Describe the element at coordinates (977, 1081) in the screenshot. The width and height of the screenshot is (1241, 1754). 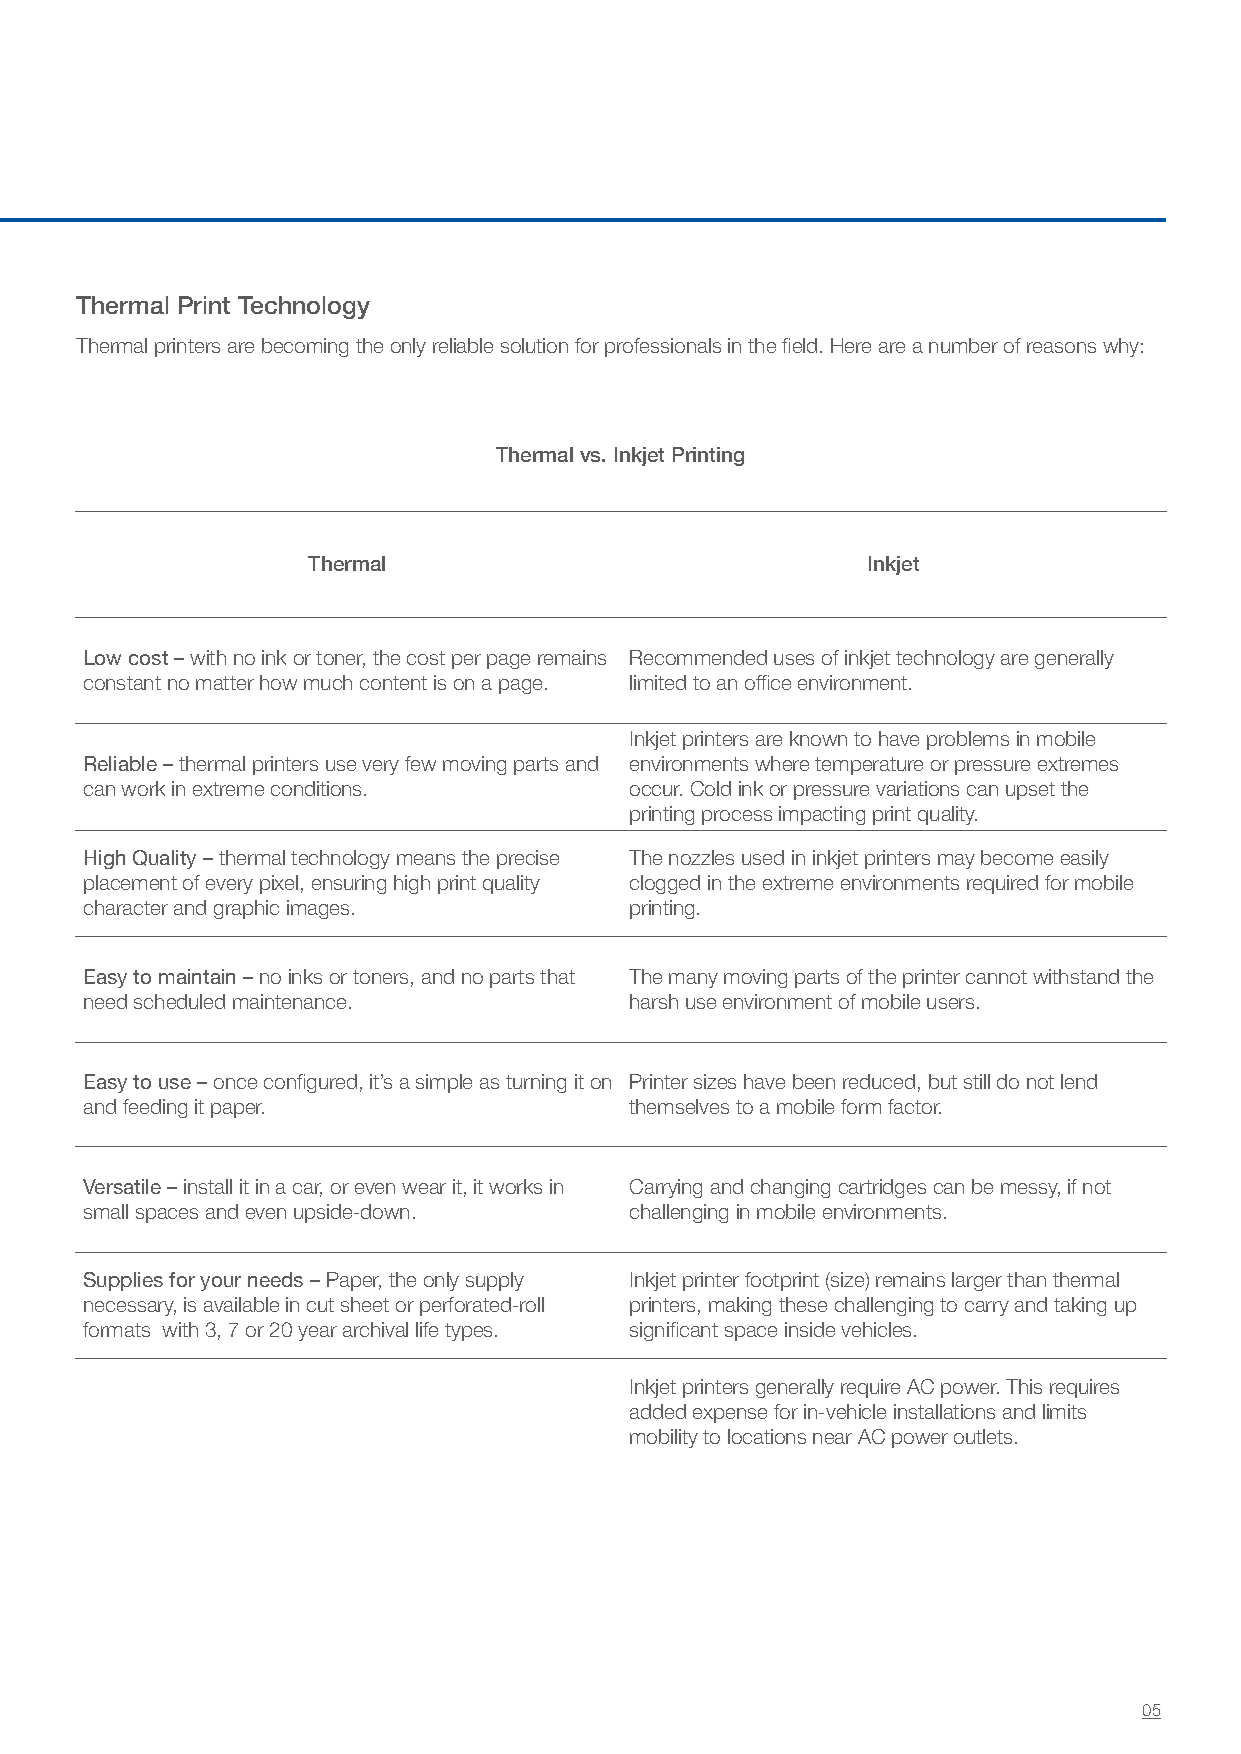
I see `still` at that location.
